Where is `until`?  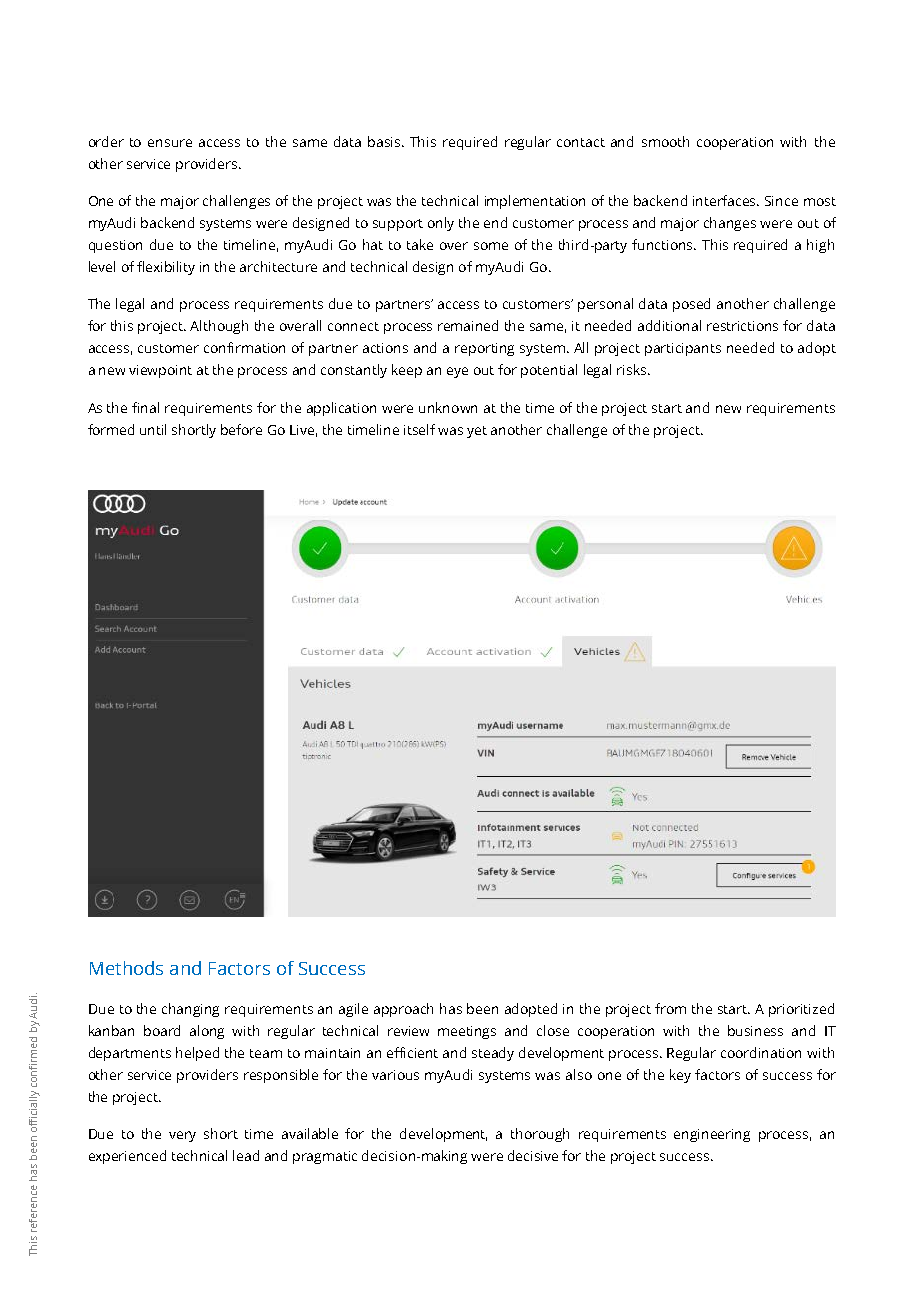 until is located at coordinates (153, 429).
